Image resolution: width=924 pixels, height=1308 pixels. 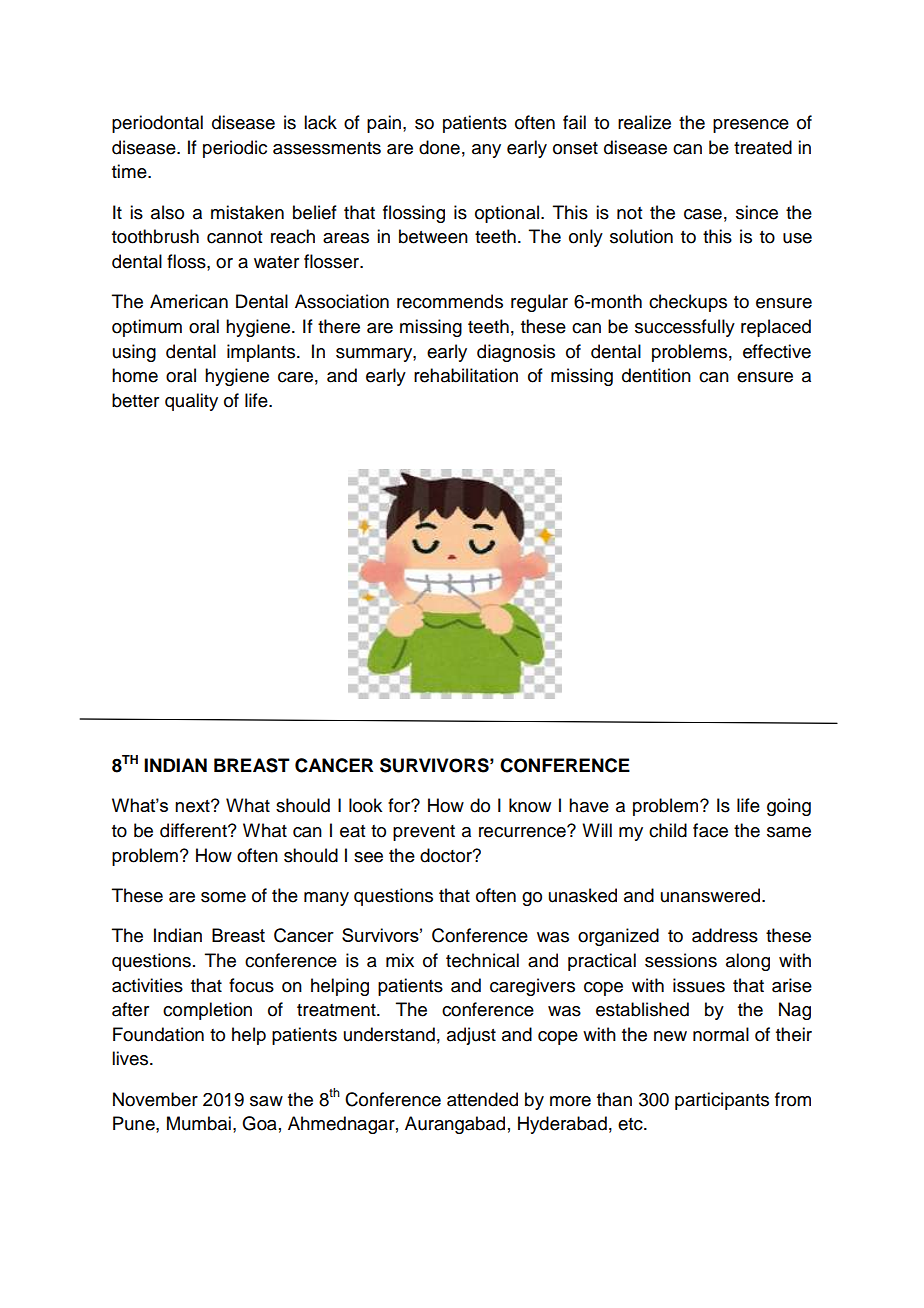 I want to click on periodic, so click(x=235, y=149).
